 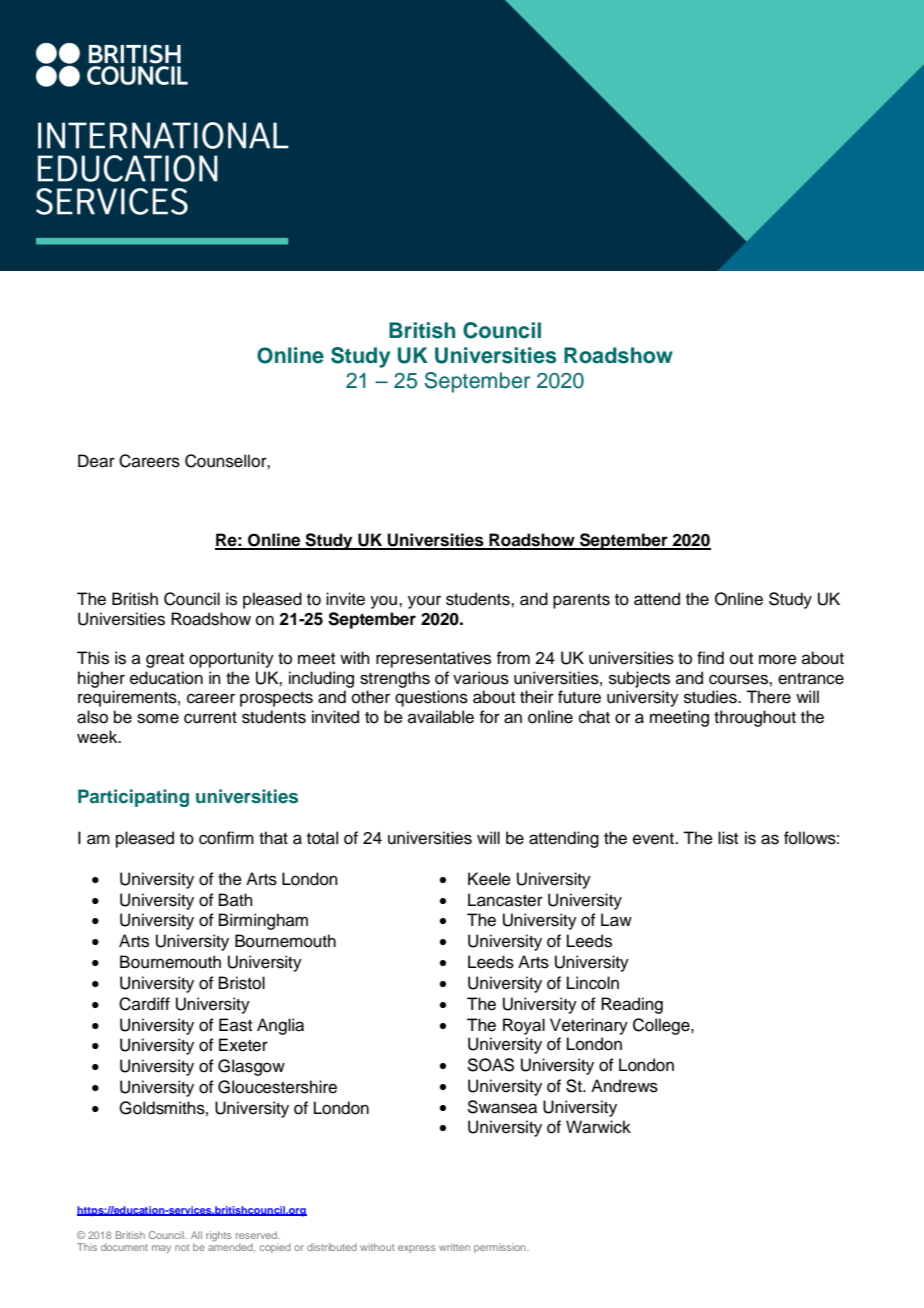 What do you see at coordinates (433, 659) in the image?
I see `representatives` at bounding box center [433, 659].
